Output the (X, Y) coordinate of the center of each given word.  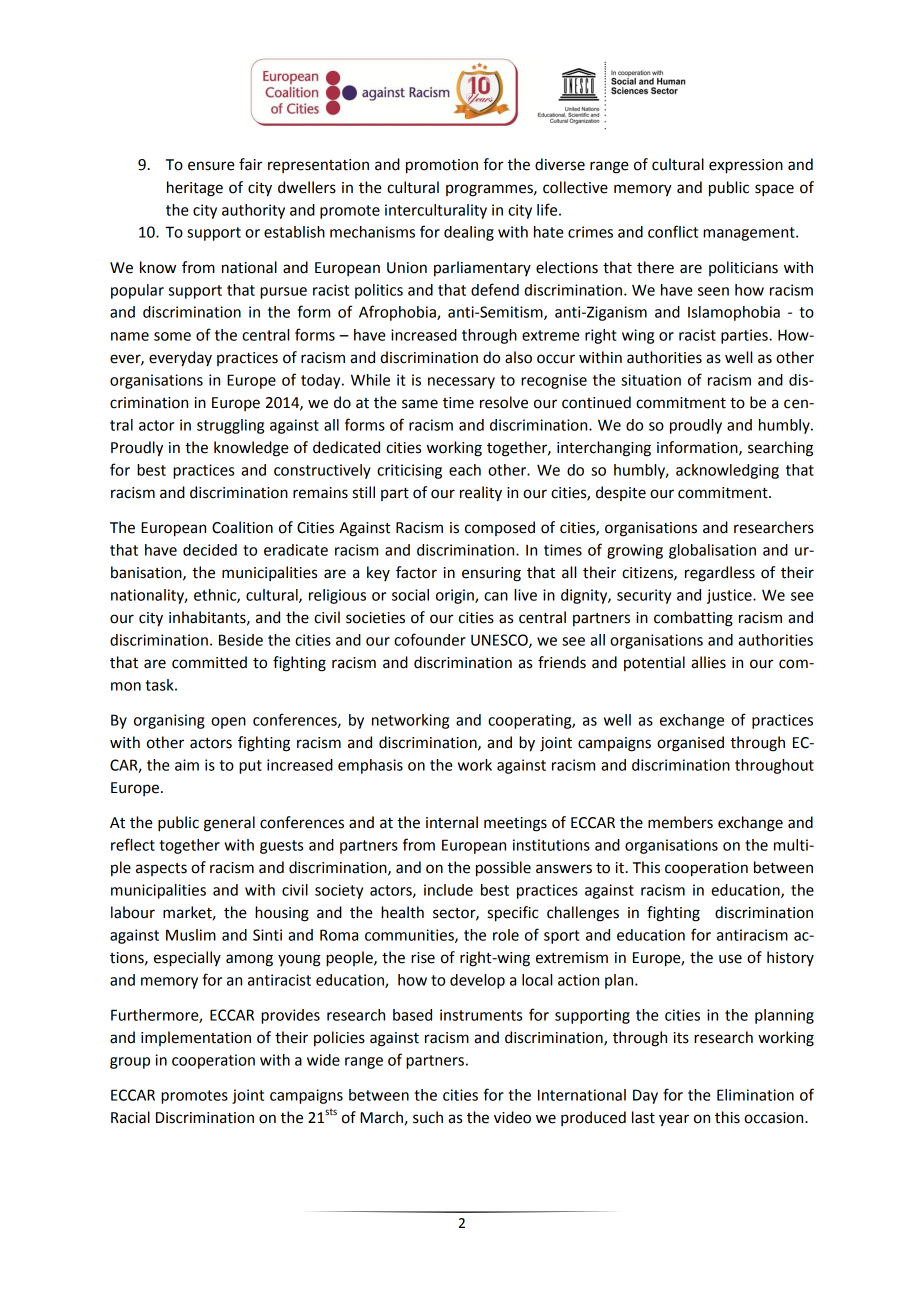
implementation (196, 1038)
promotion (442, 166)
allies (708, 662)
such (428, 1117)
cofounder (430, 639)
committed (209, 662)
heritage (195, 189)
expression (746, 166)
